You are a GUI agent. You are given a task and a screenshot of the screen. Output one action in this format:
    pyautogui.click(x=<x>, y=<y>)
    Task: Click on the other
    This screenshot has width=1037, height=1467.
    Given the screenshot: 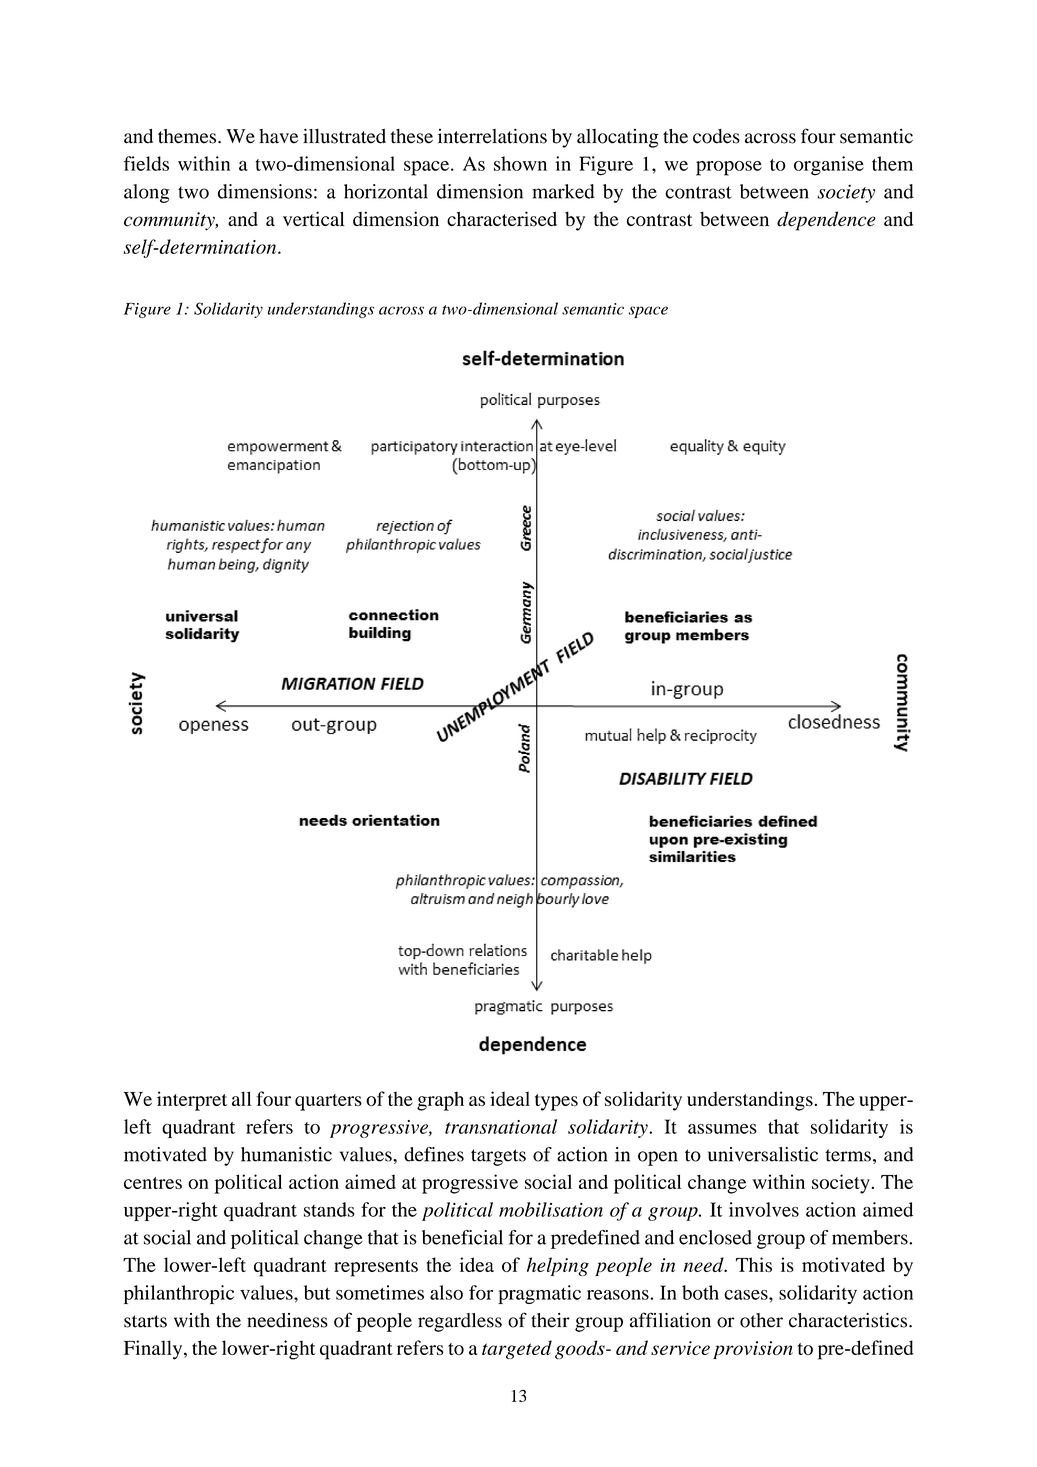 What is the action you would take?
    pyautogui.click(x=761, y=1320)
